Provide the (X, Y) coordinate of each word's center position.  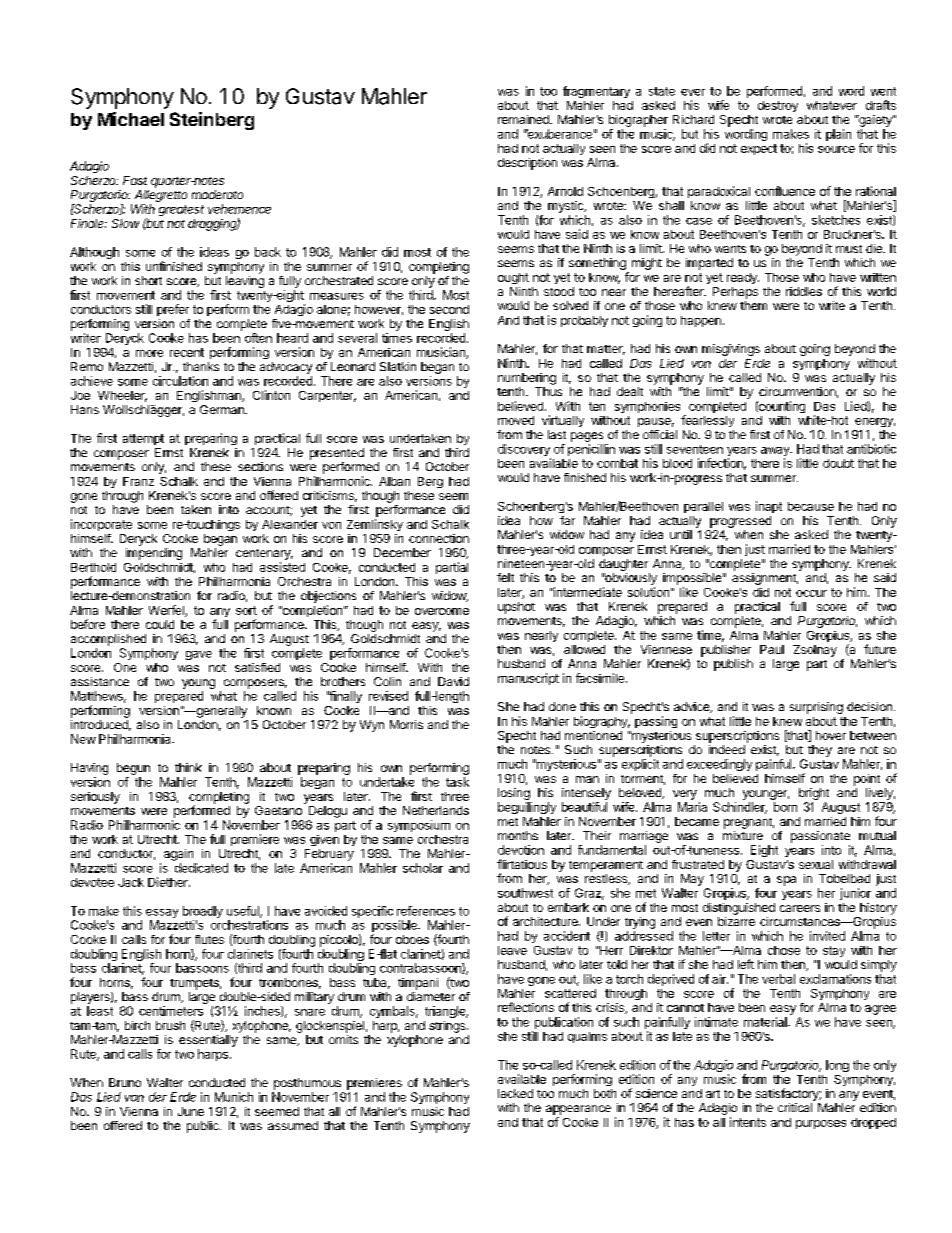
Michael (131, 119)
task (457, 782)
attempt (143, 439)
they (820, 751)
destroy (778, 106)
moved (516, 420)
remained (524, 119)
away (776, 453)
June (191, 1111)
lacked (515, 1093)
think (188, 767)
